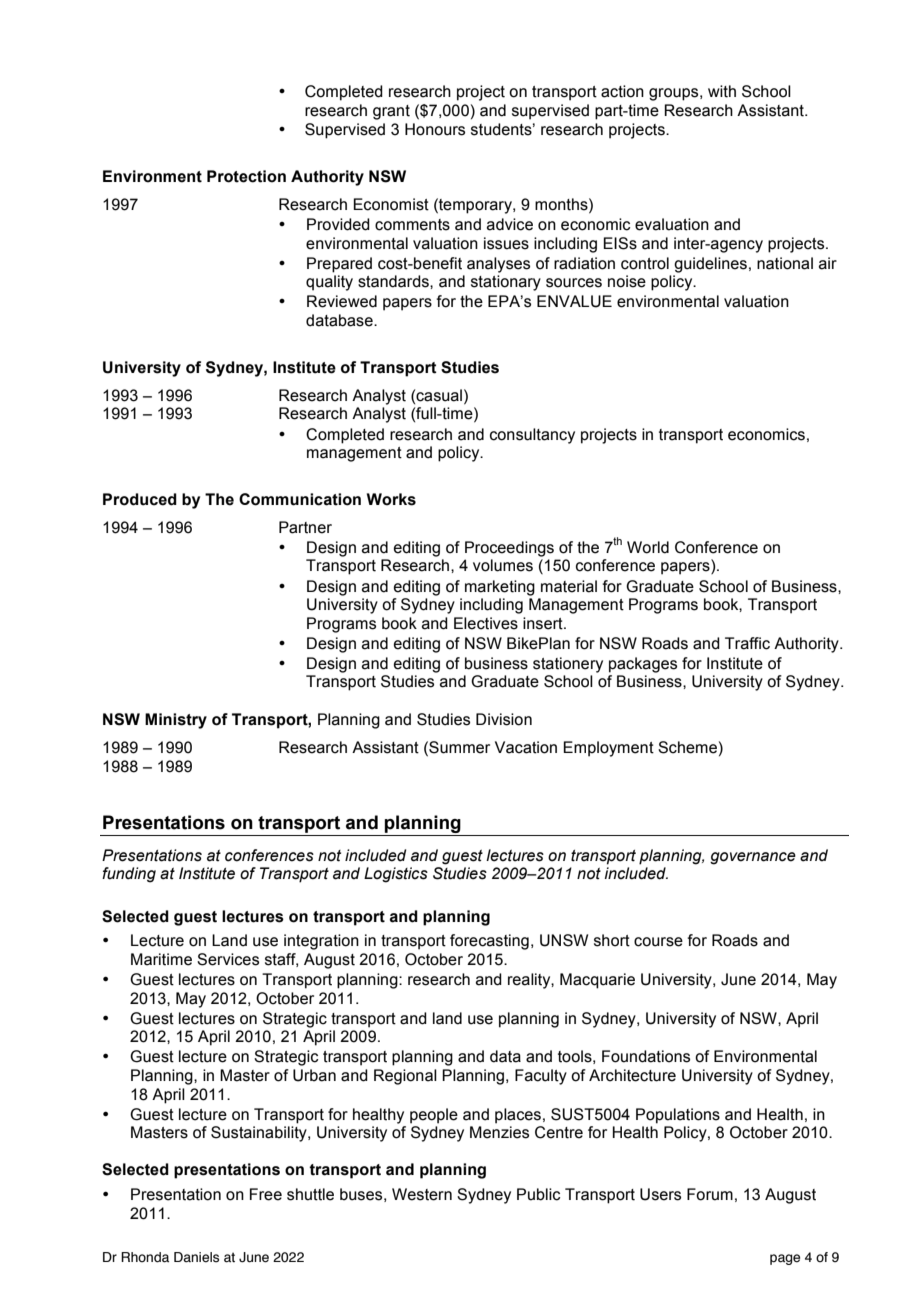 The height and width of the screenshot is (1308, 924). I want to click on Logistics, so click(396, 875).
